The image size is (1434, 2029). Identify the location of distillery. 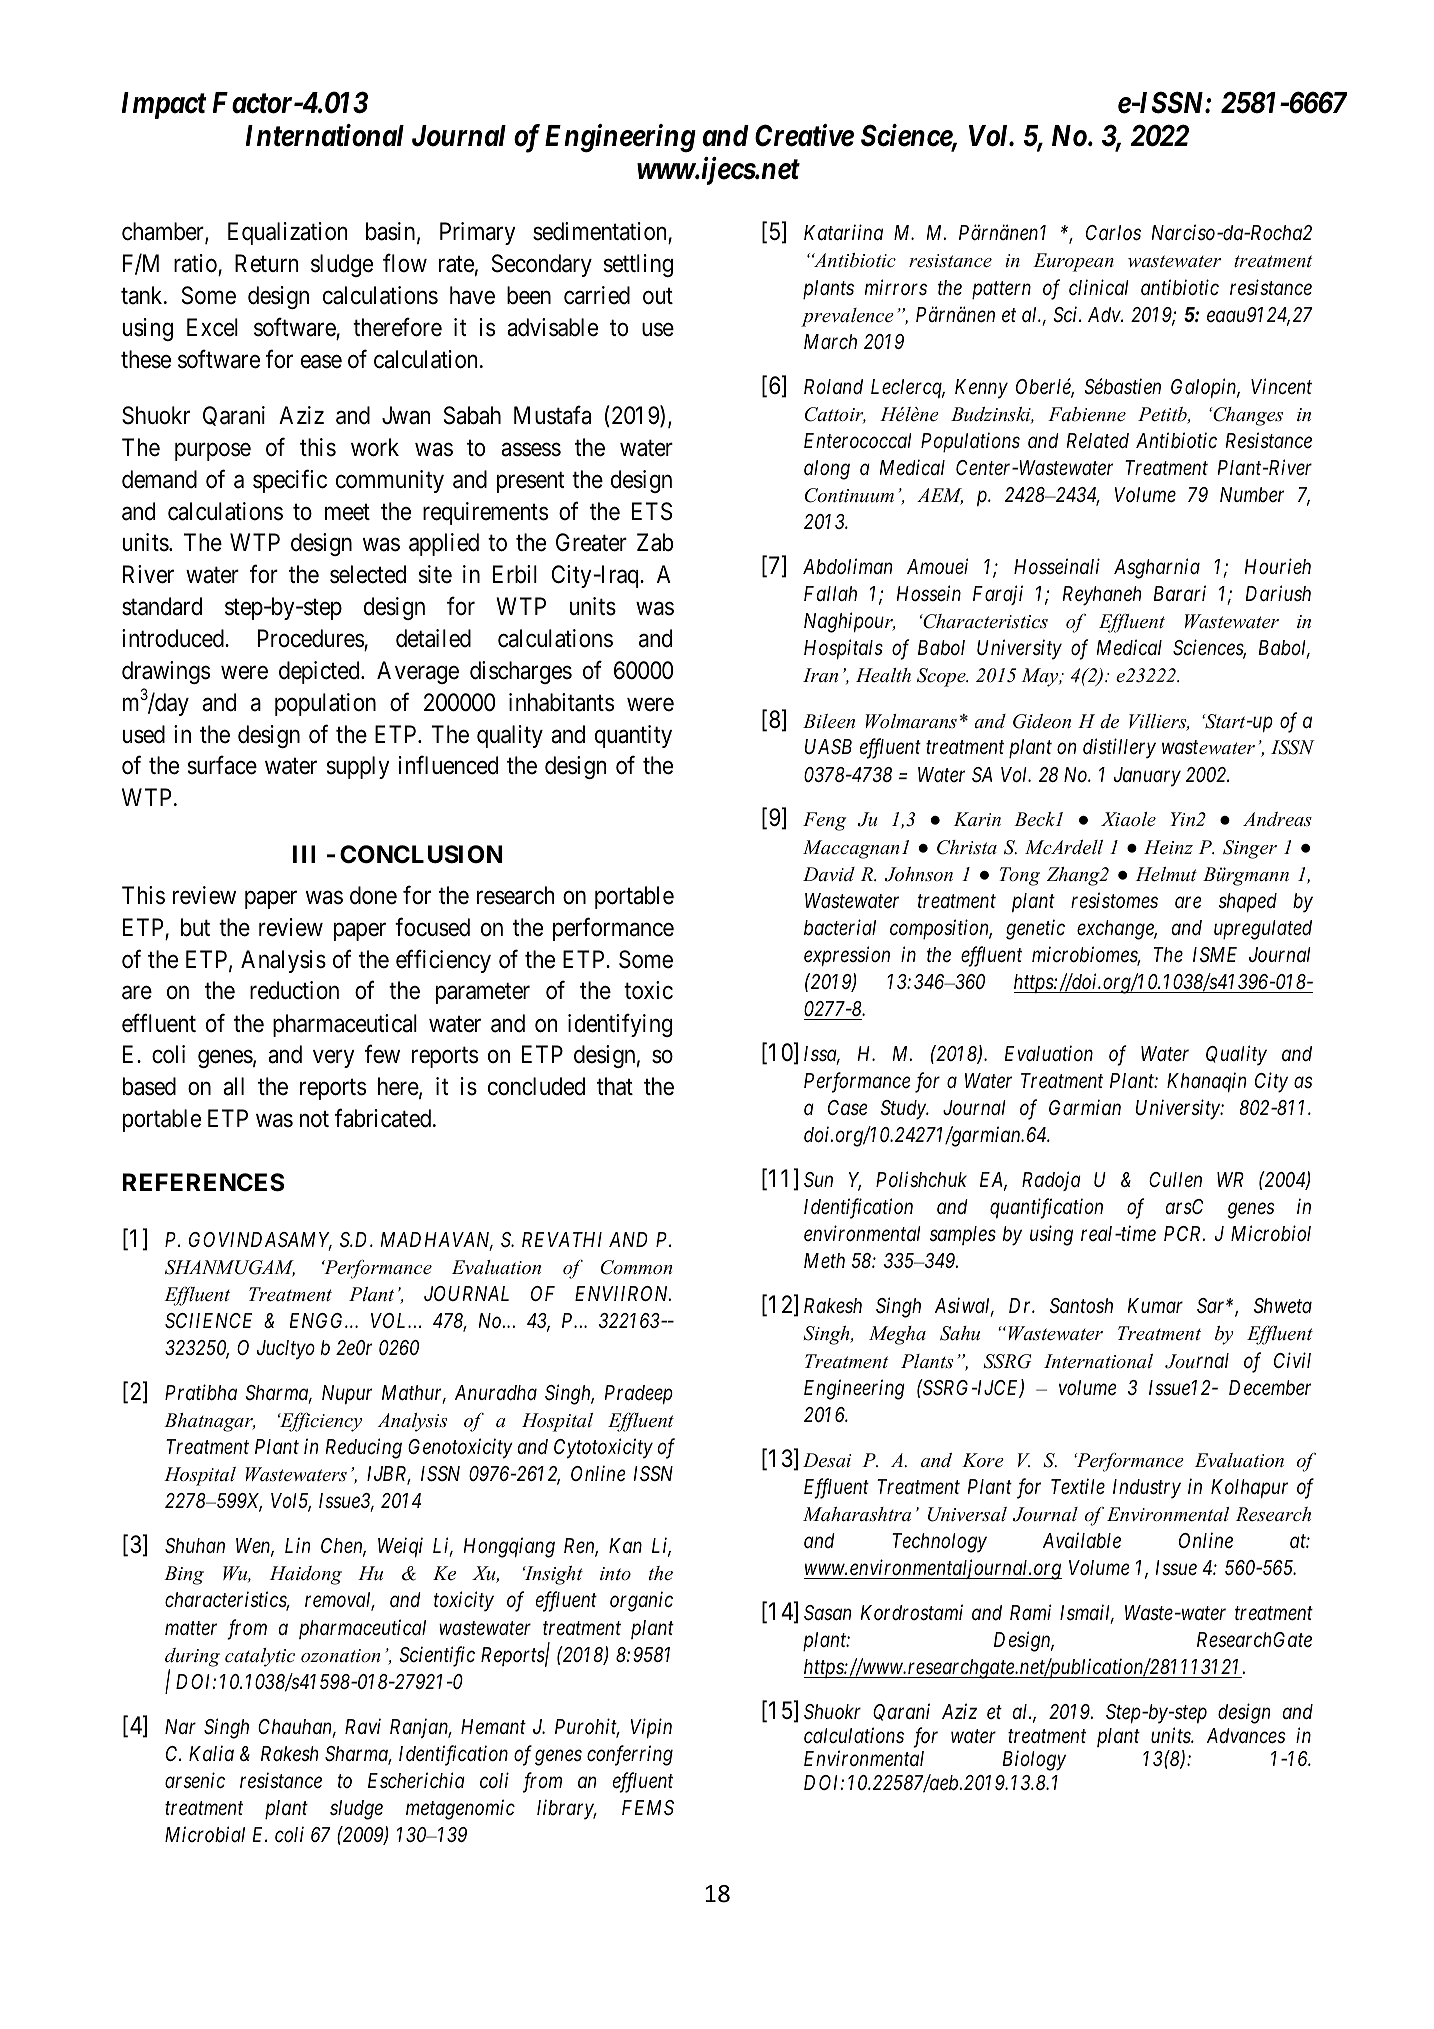
(1119, 748).
